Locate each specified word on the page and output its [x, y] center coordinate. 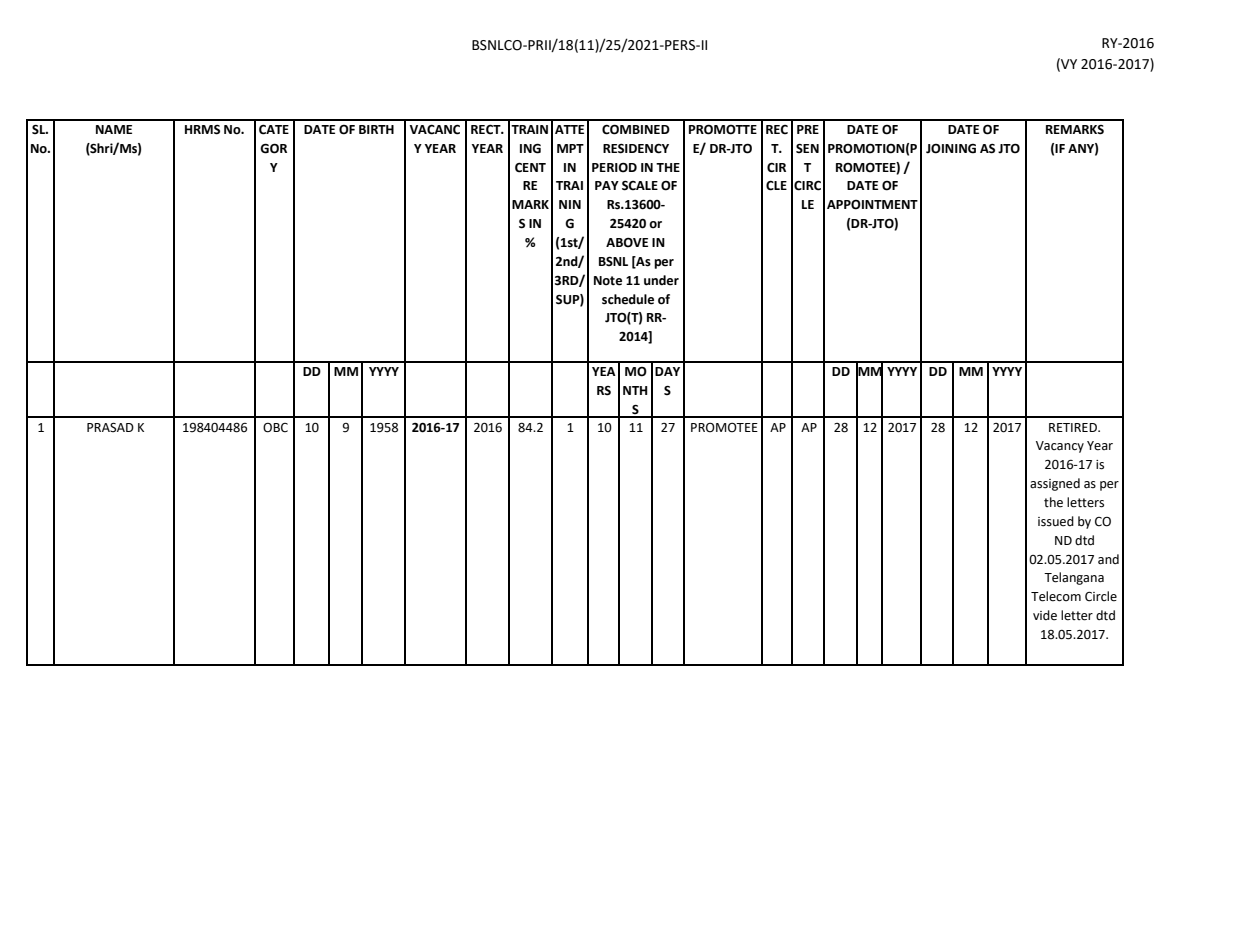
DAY [667, 371]
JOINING [951, 149]
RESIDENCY [636, 148]
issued [1056, 521]
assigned [1055, 484]
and [1108, 559]
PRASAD [110, 428]
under [661, 280]
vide [1045, 615]
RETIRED [1074, 427]
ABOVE [627, 242]
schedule [628, 299]
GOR [273, 148]
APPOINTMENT [872, 205]
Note [608, 281]
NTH [635, 390]
